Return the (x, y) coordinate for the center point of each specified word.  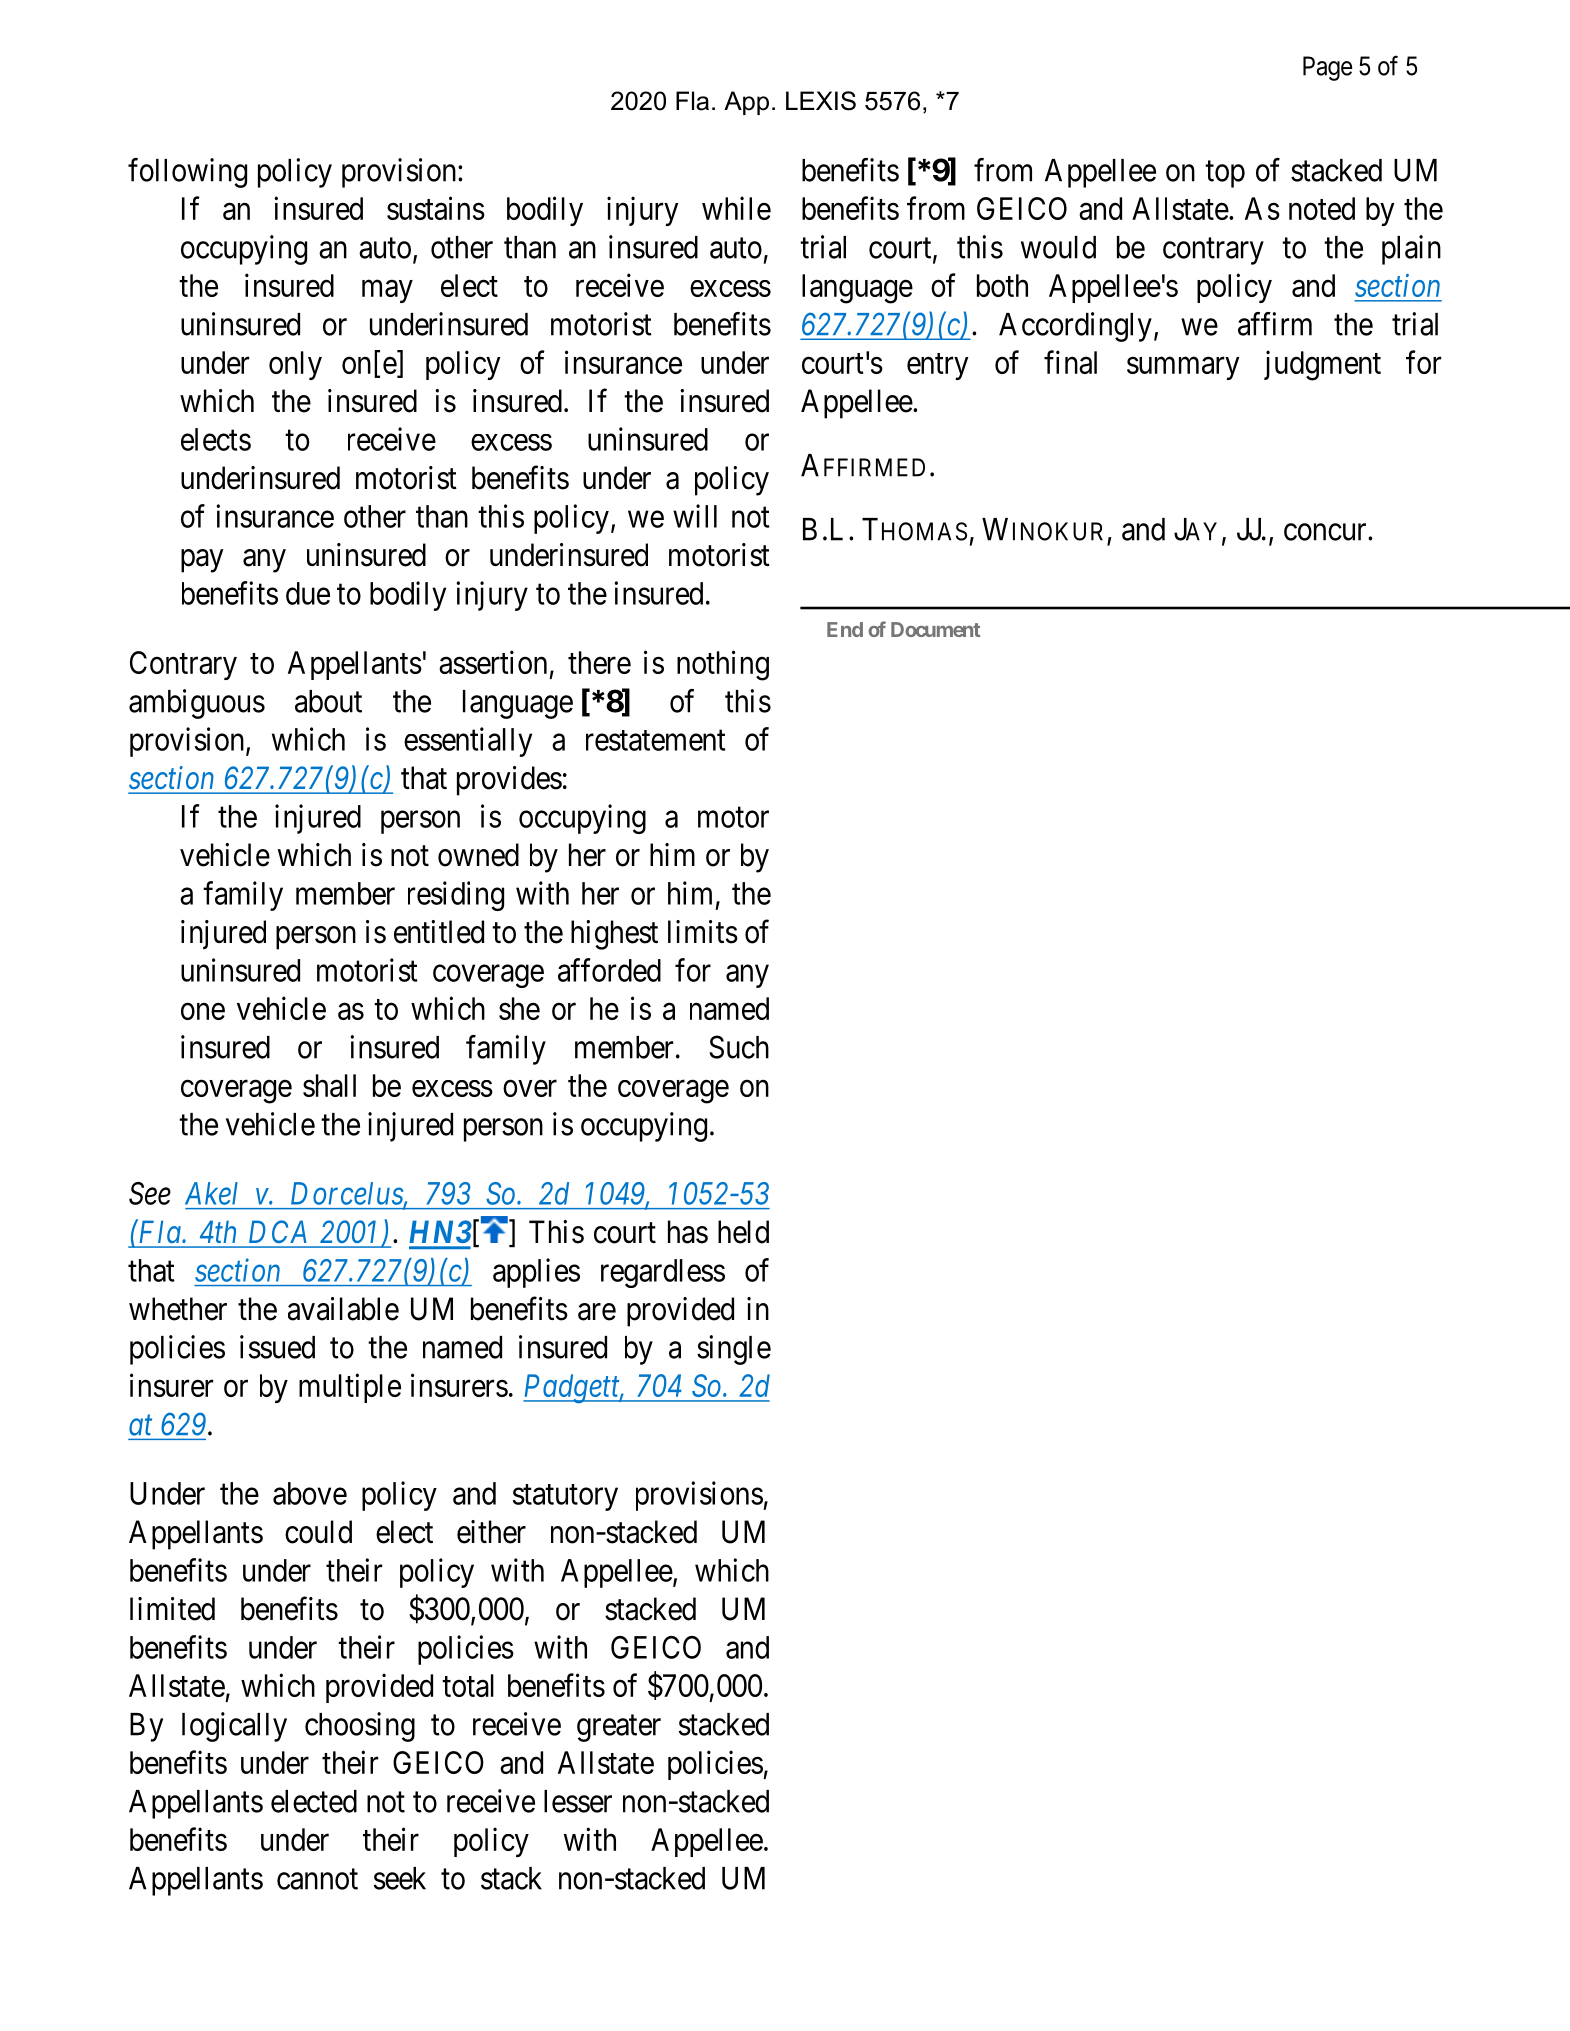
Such (739, 1047)
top (1225, 174)
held (743, 1232)
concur (1326, 532)
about (328, 701)
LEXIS (821, 101)
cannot (317, 1879)
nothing (723, 665)
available (343, 1309)
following (187, 173)
